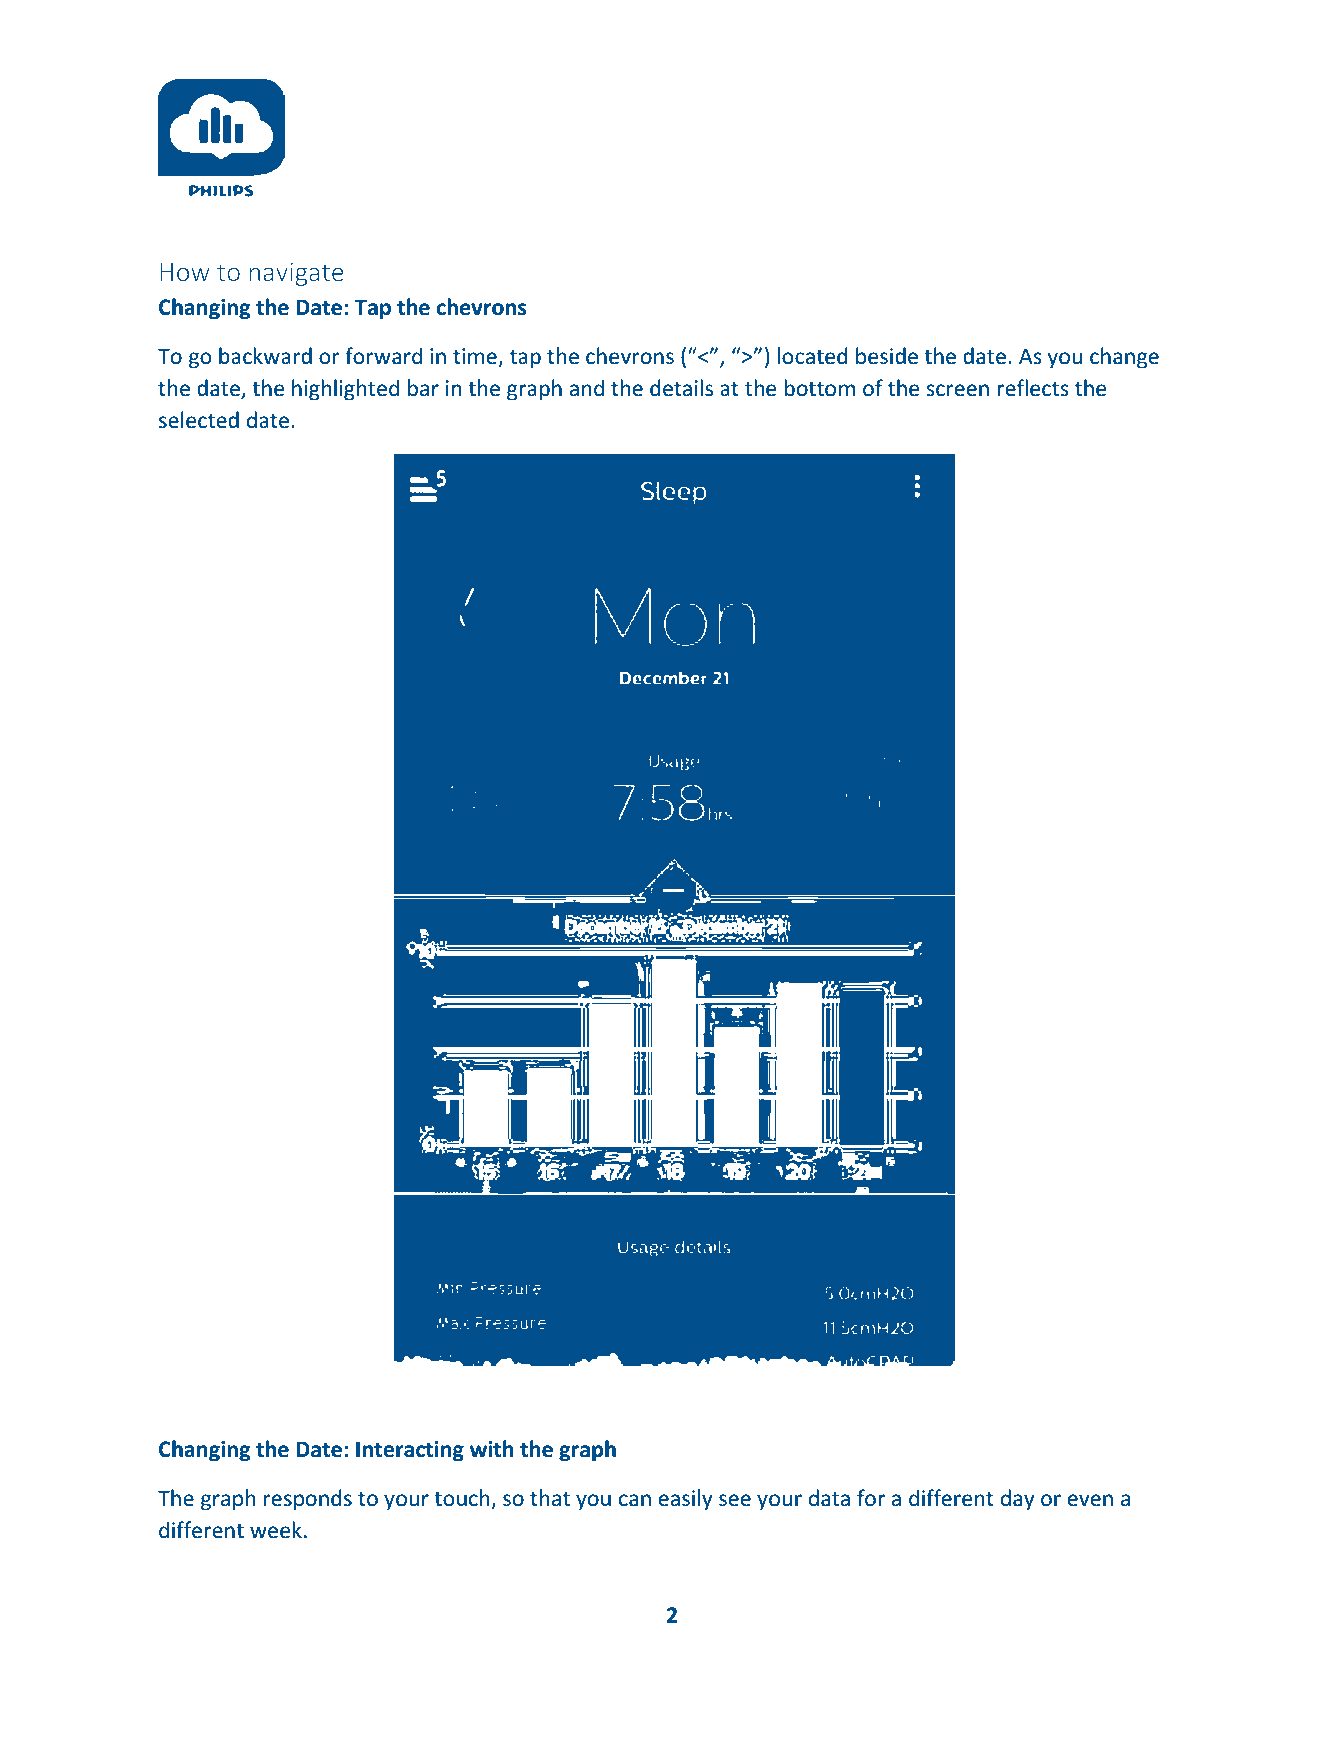 The width and height of the screenshot is (1344, 1739). I want to click on navigate, so click(296, 274).
